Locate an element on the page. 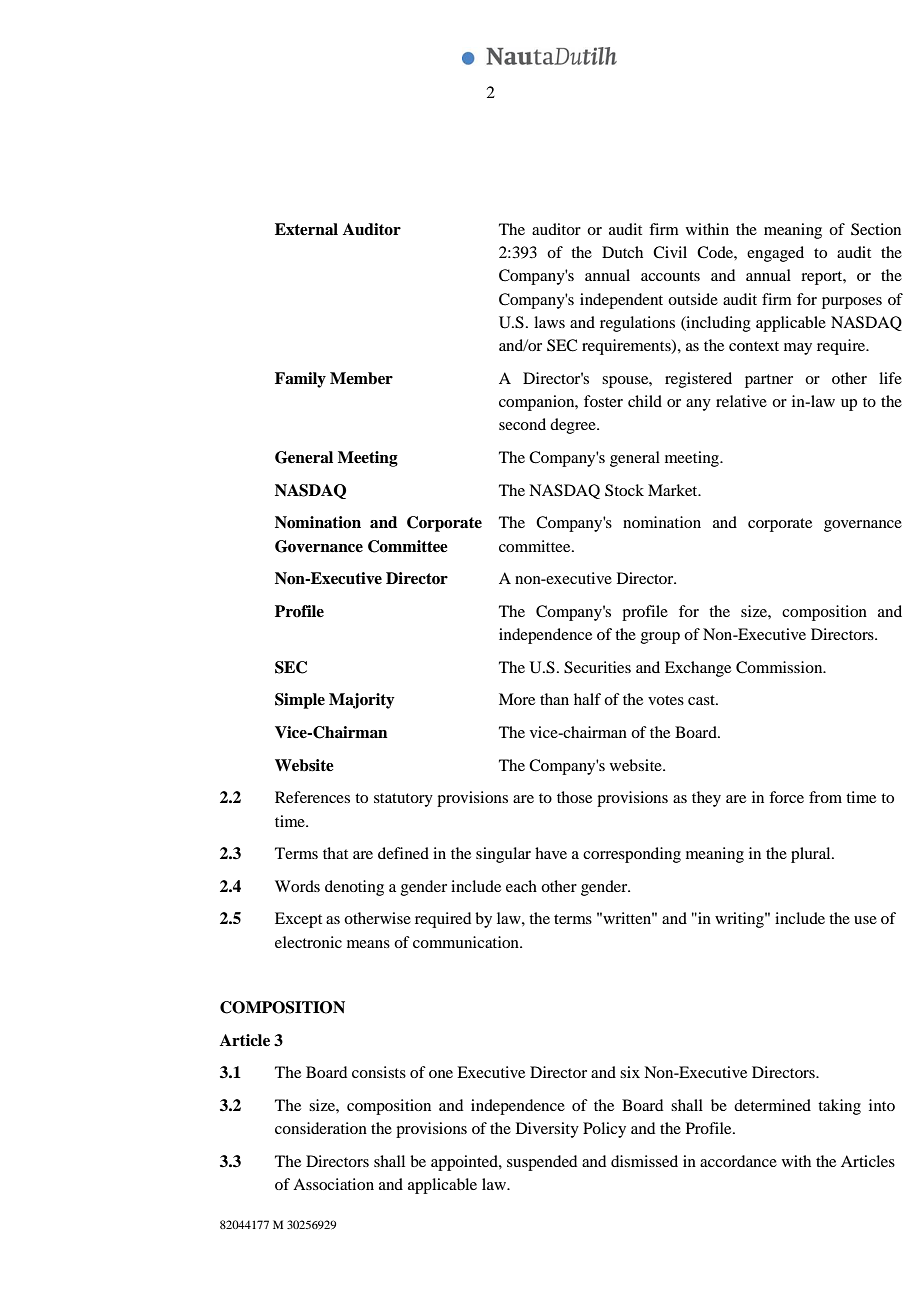 Image resolution: width=924 pixels, height=1308 pixels. Majority is located at coordinates (362, 701).
